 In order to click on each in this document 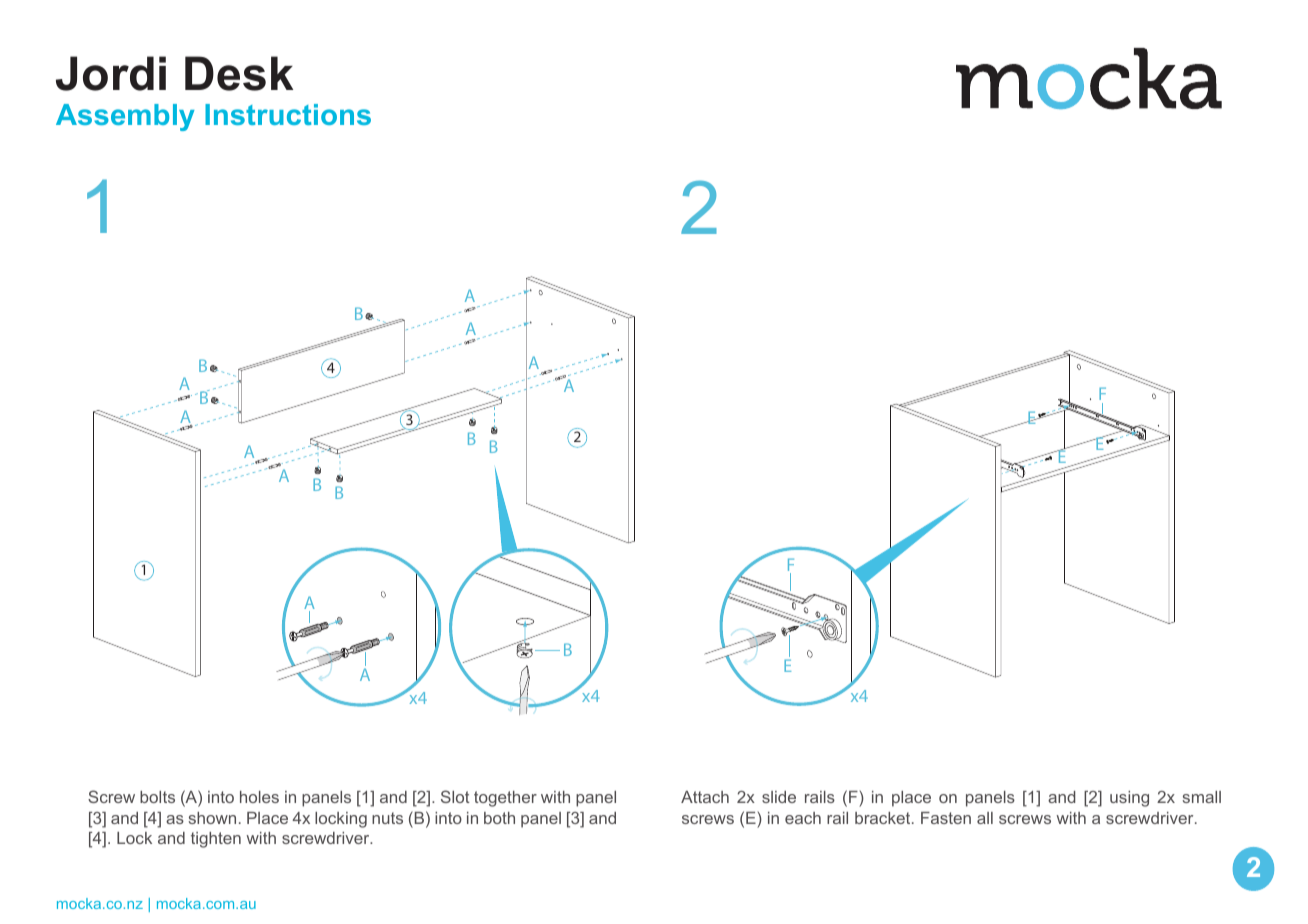, I will do `click(803, 818)`.
